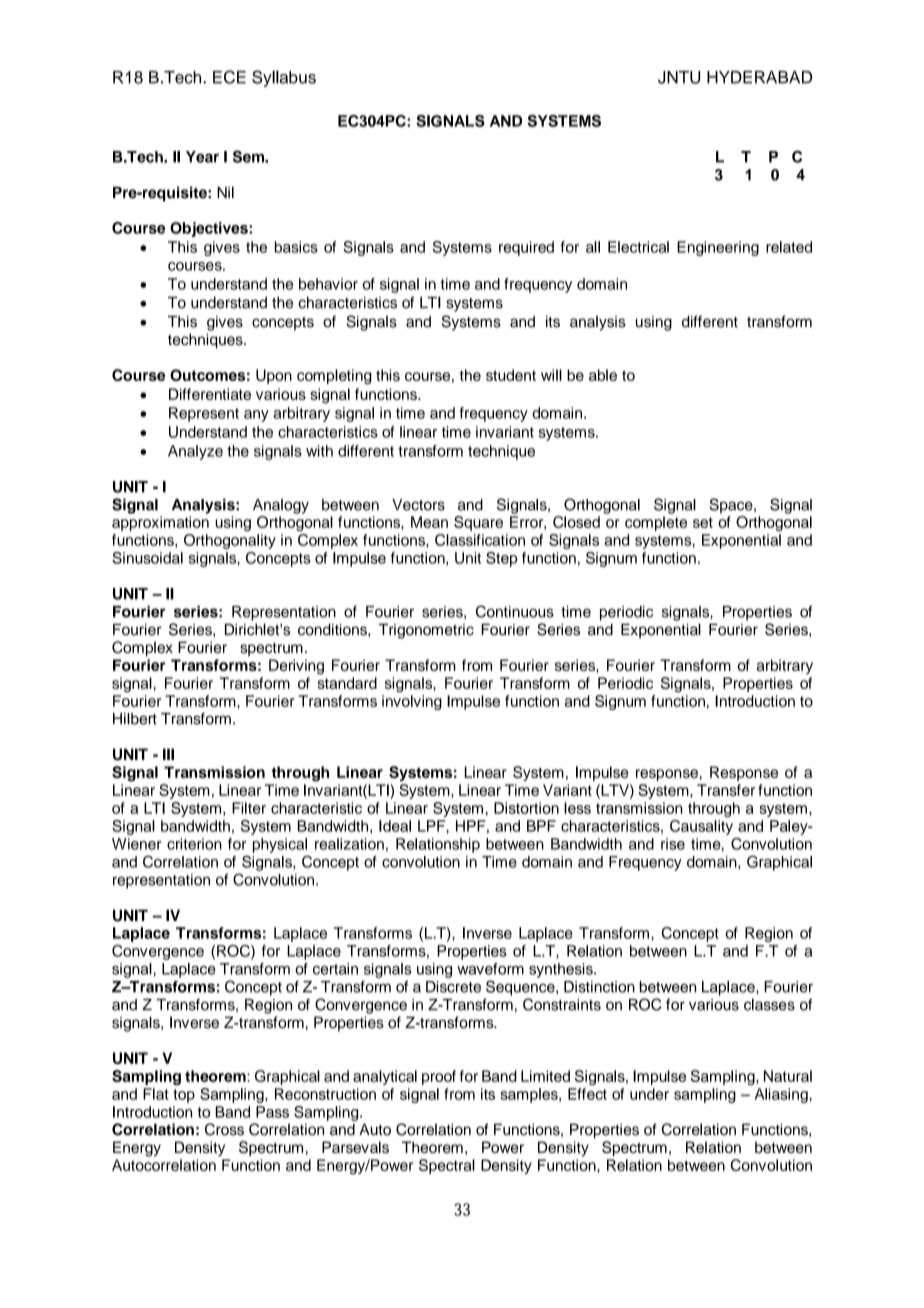 This screenshot has width=924, height=1308. Describe the element at coordinates (296, 667) in the screenshot. I see `Deriving` at that location.
